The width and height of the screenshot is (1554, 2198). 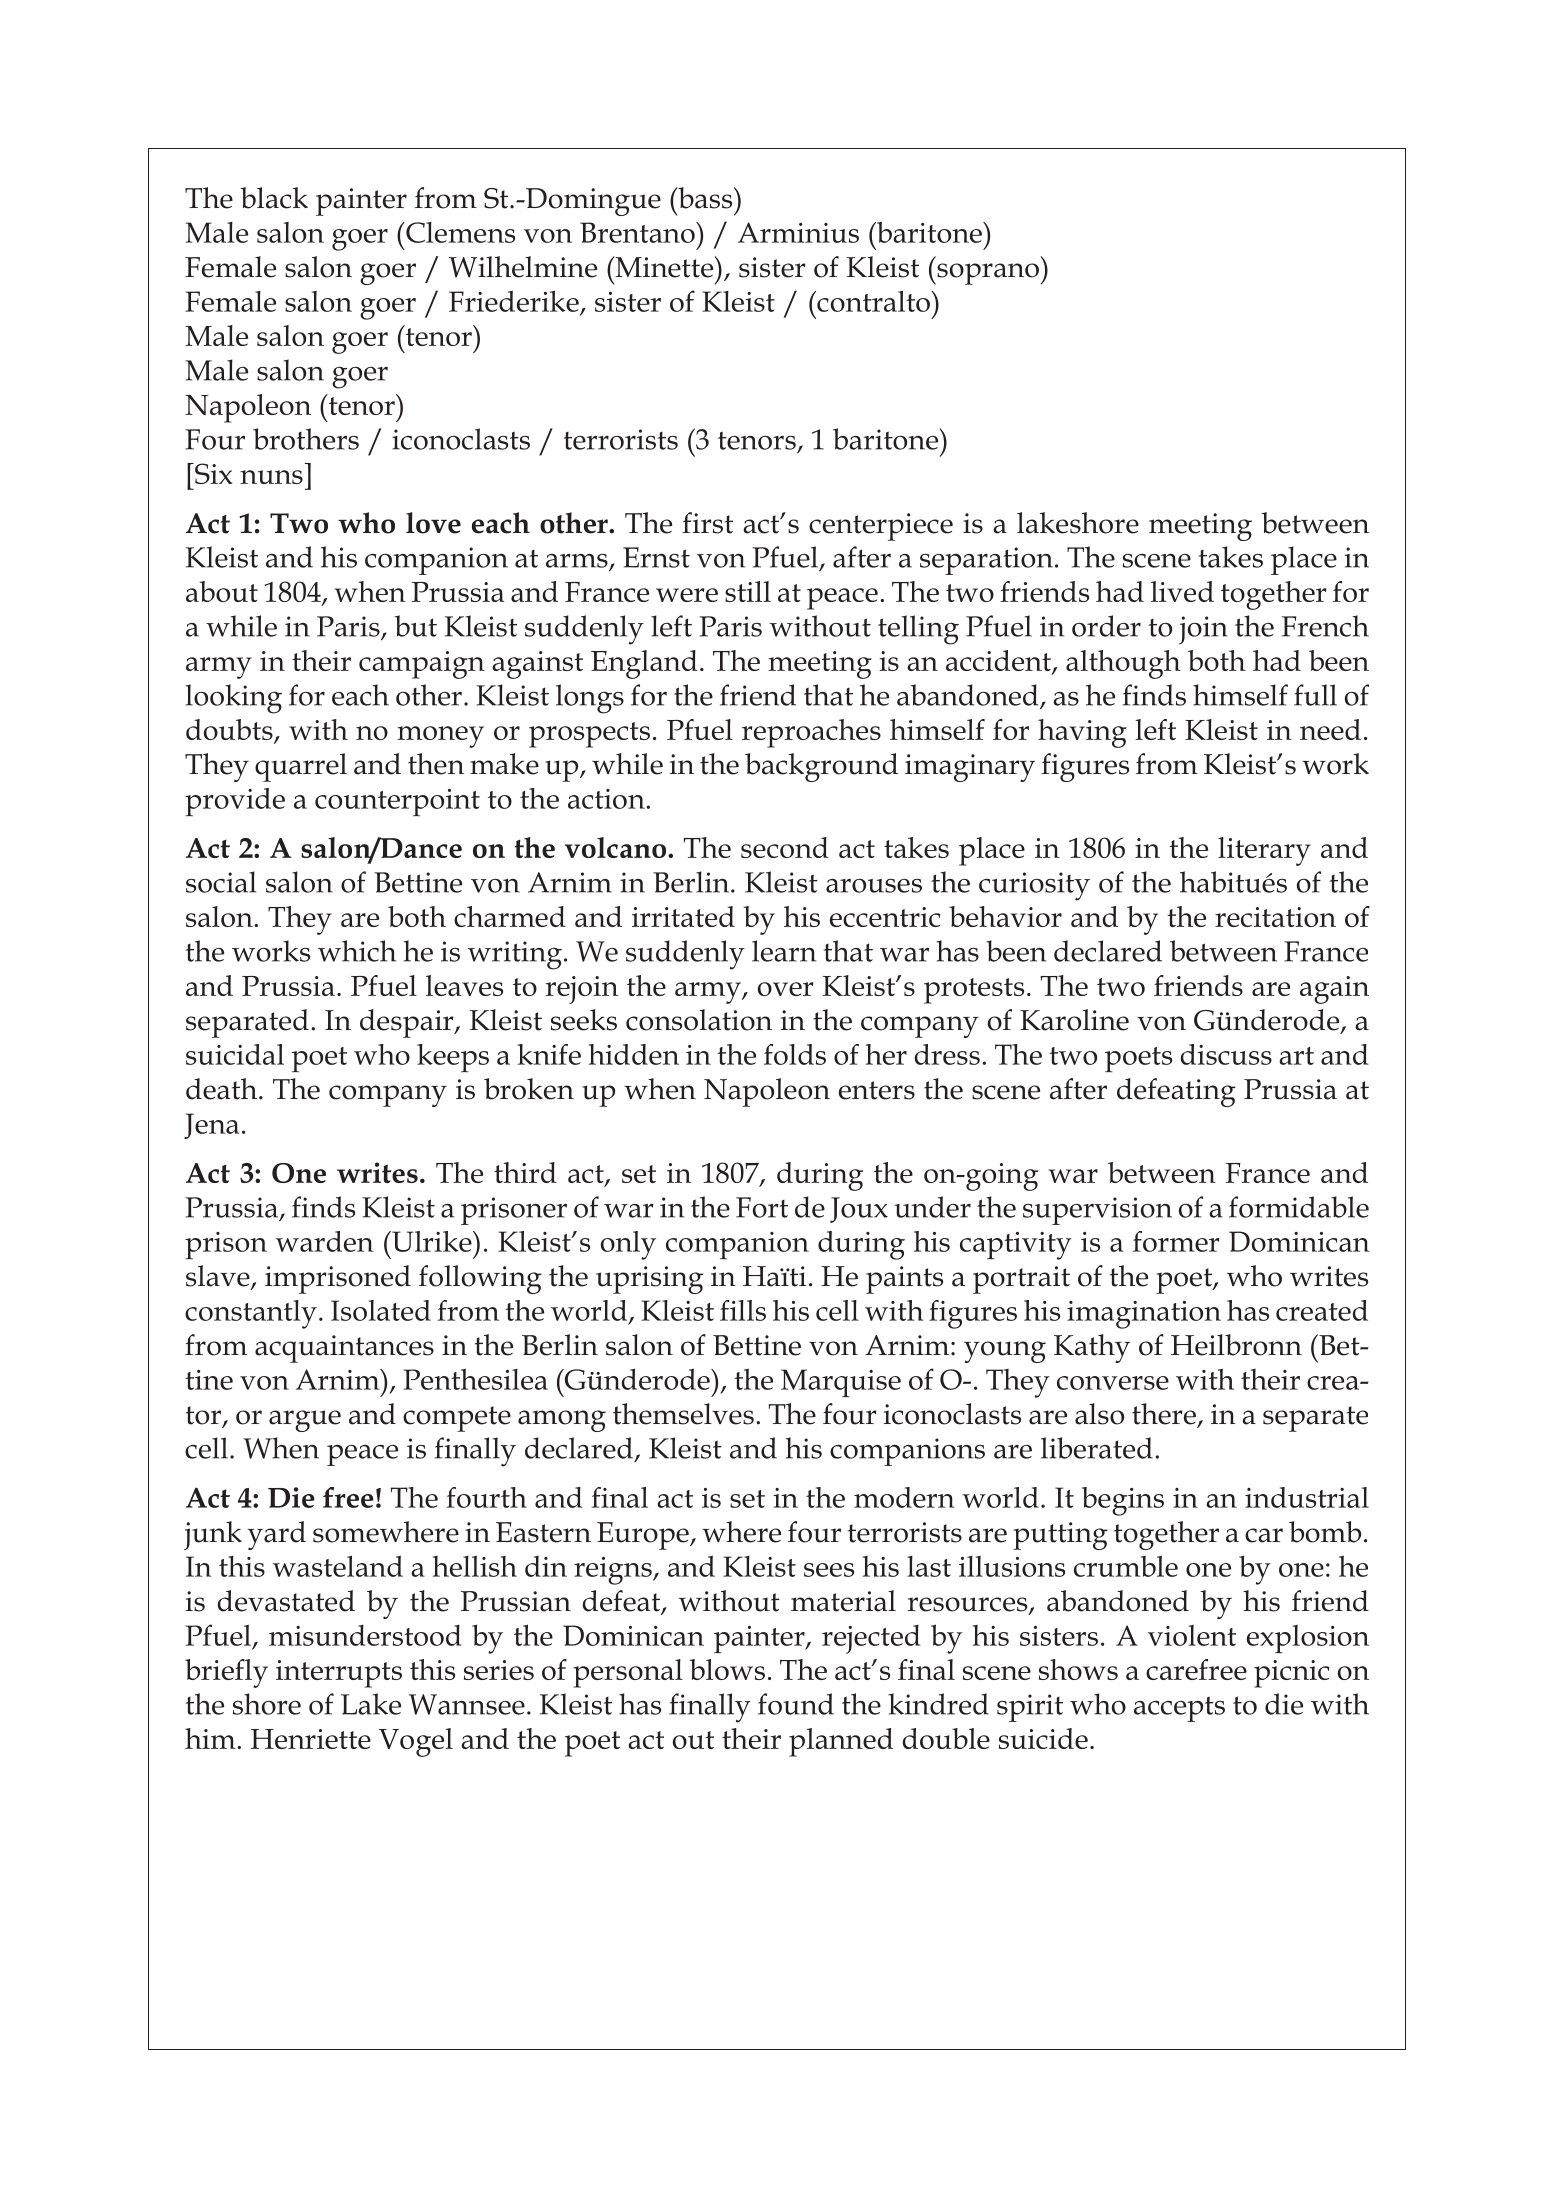 What do you see at coordinates (762, 1207) in the screenshot?
I see `Fort` at bounding box center [762, 1207].
